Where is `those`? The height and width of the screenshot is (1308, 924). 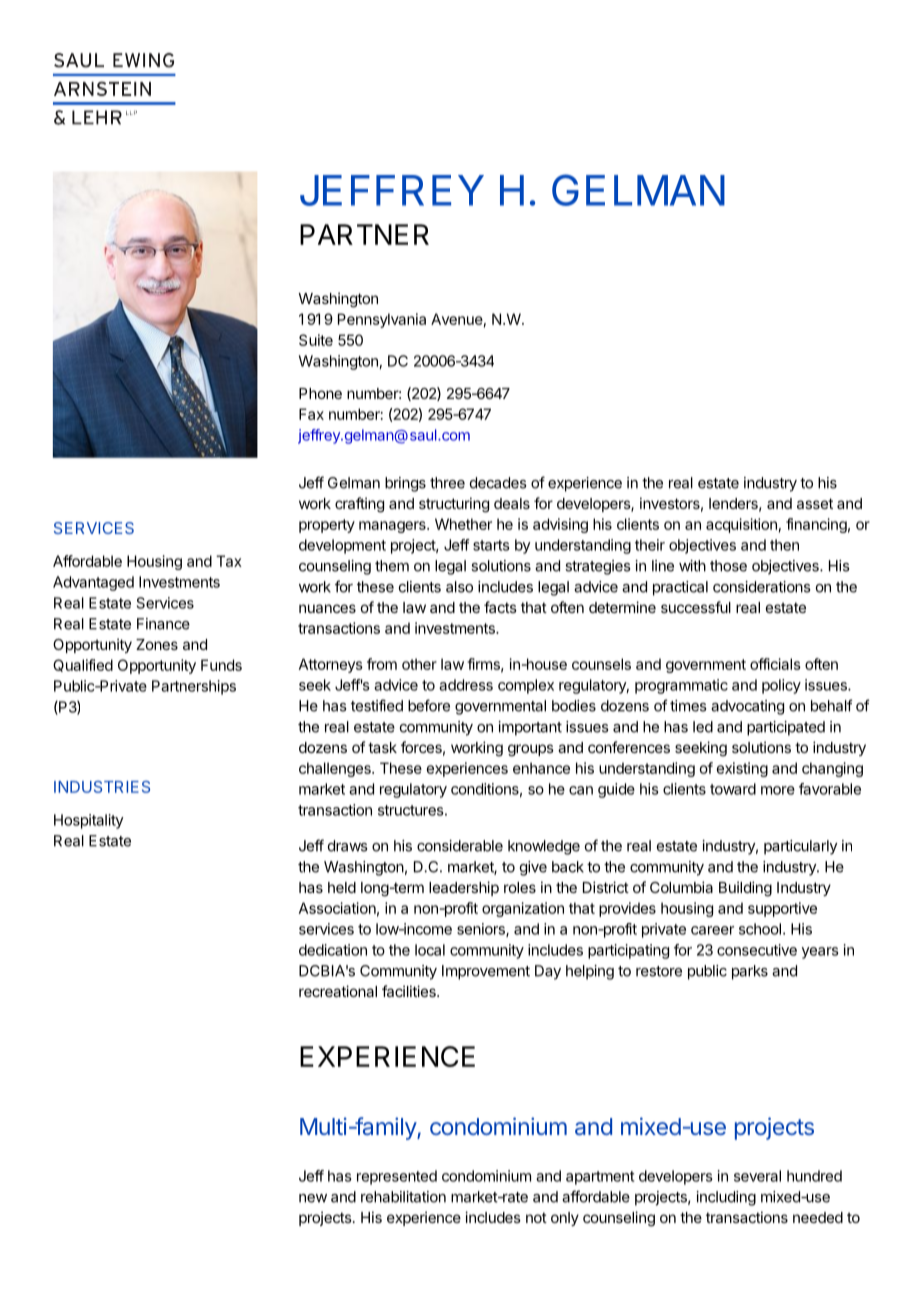 those is located at coordinates (728, 566).
